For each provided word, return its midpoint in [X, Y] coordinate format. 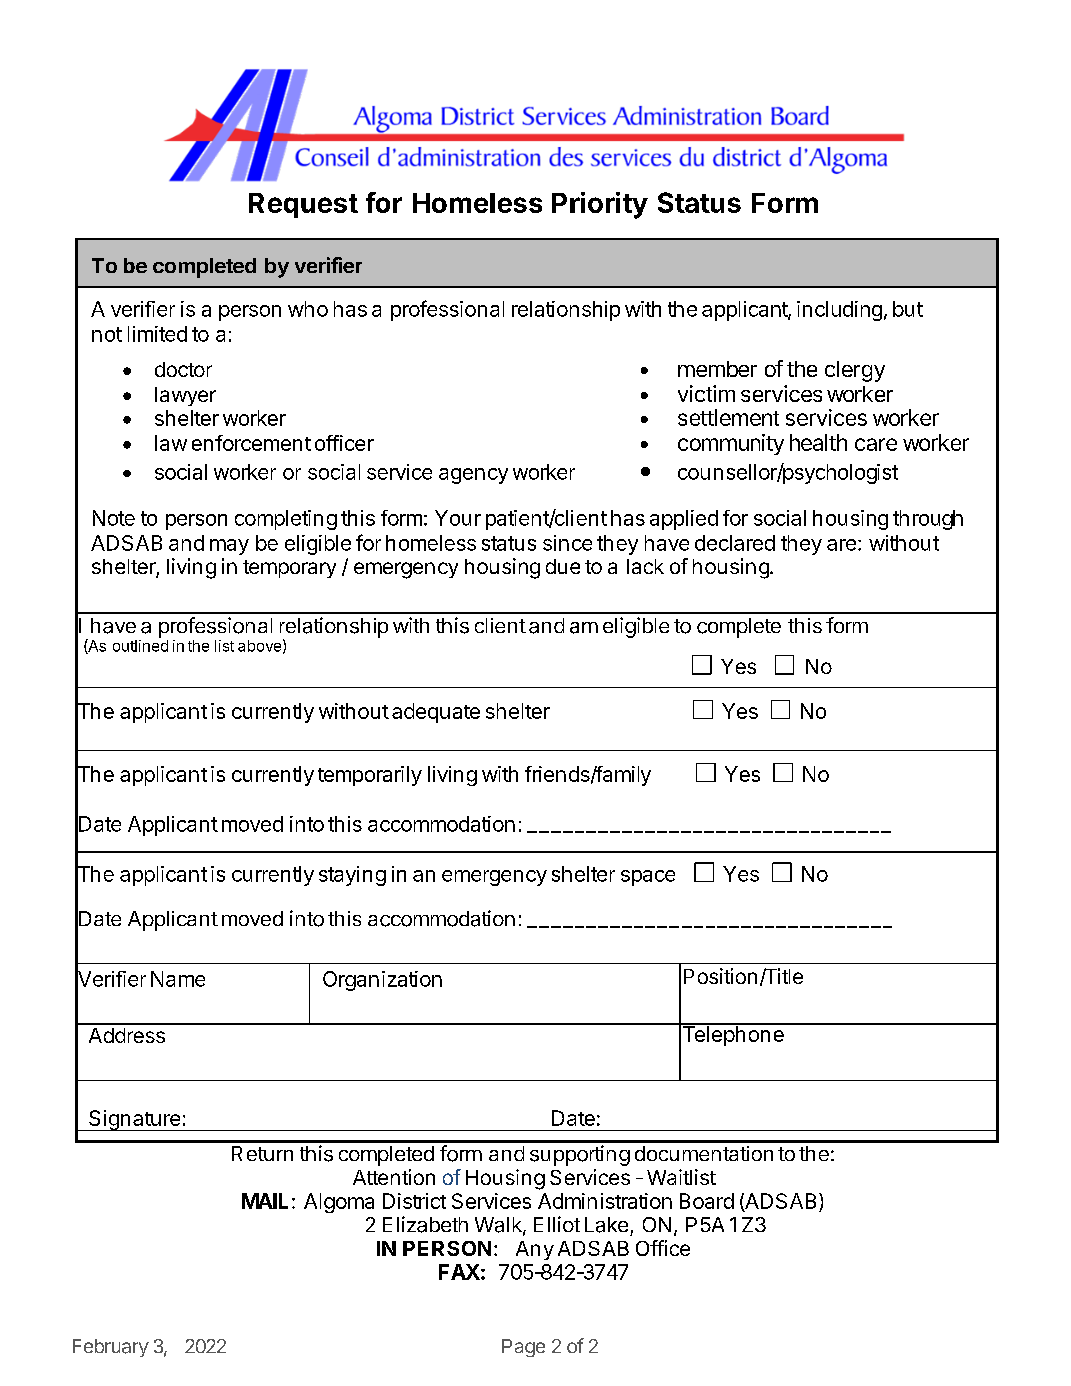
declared [735, 543]
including [839, 311]
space [648, 878]
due [563, 566]
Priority [600, 205]
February [111, 1348]
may [229, 547]
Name [178, 979]
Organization [382, 981]
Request [303, 205]
